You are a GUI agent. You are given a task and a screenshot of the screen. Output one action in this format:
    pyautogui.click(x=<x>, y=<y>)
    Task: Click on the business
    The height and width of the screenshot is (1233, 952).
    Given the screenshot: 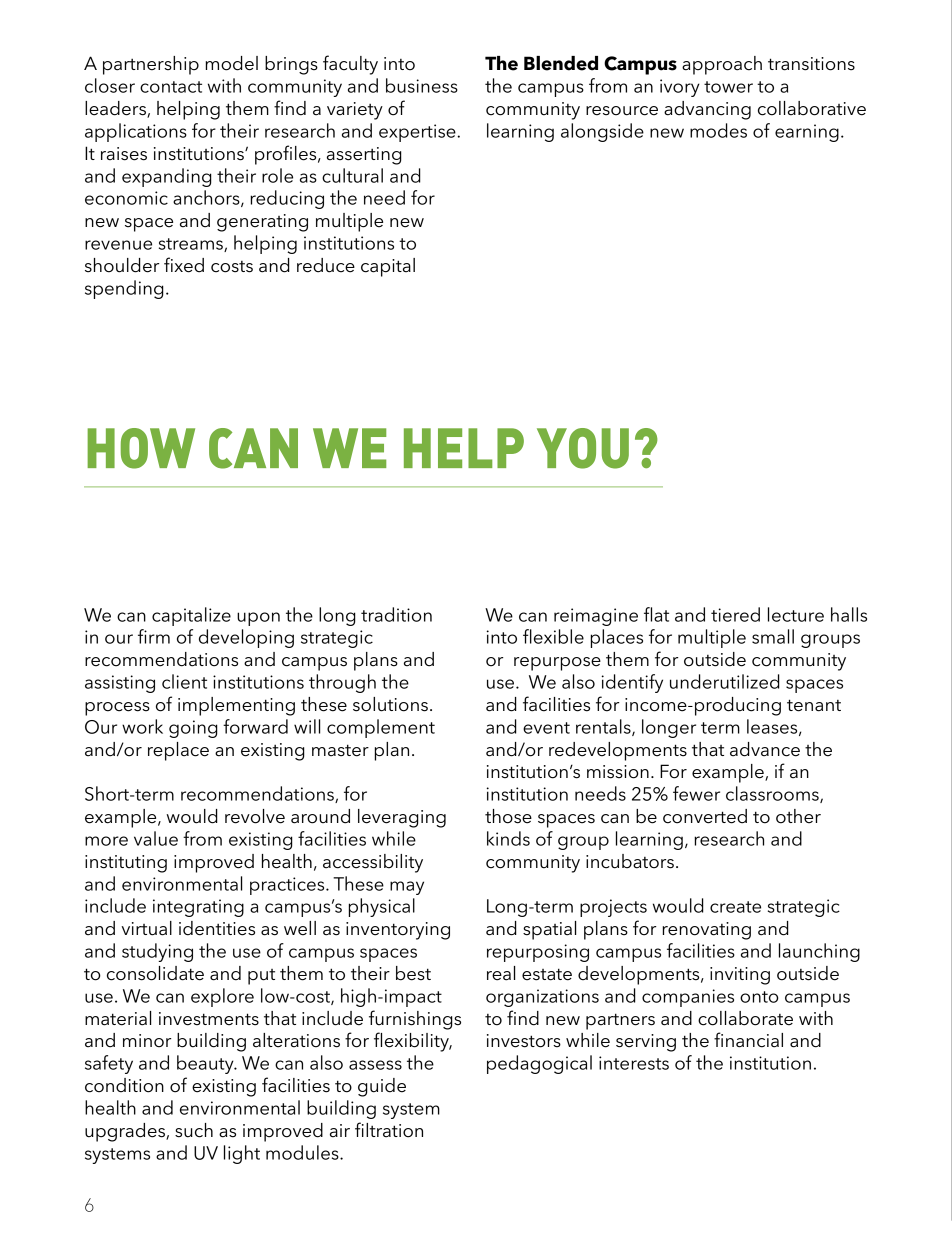 What is the action you would take?
    pyautogui.click(x=422, y=85)
